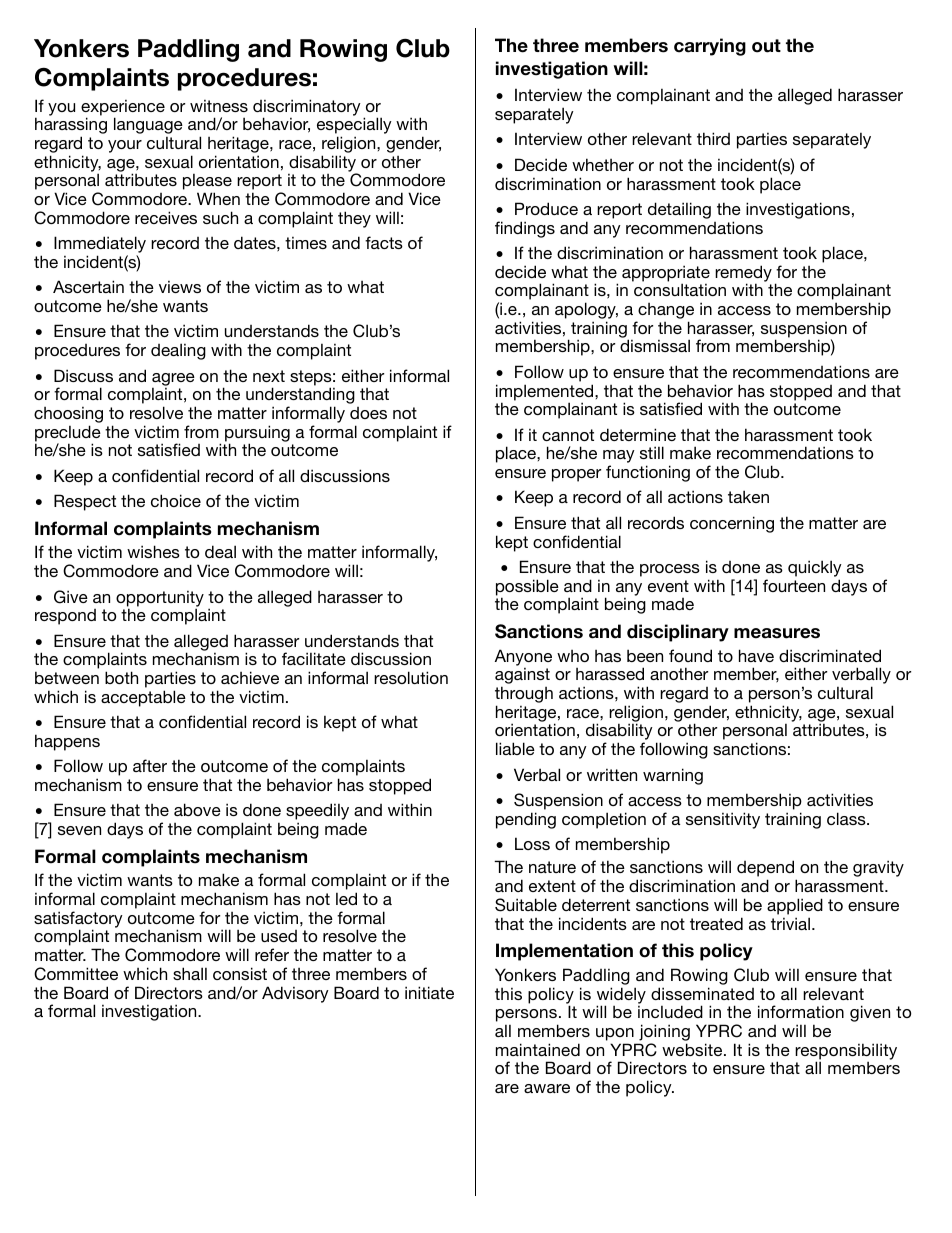 This document has width=952, height=1233. What do you see at coordinates (354, 127) in the document?
I see `especially` at bounding box center [354, 127].
